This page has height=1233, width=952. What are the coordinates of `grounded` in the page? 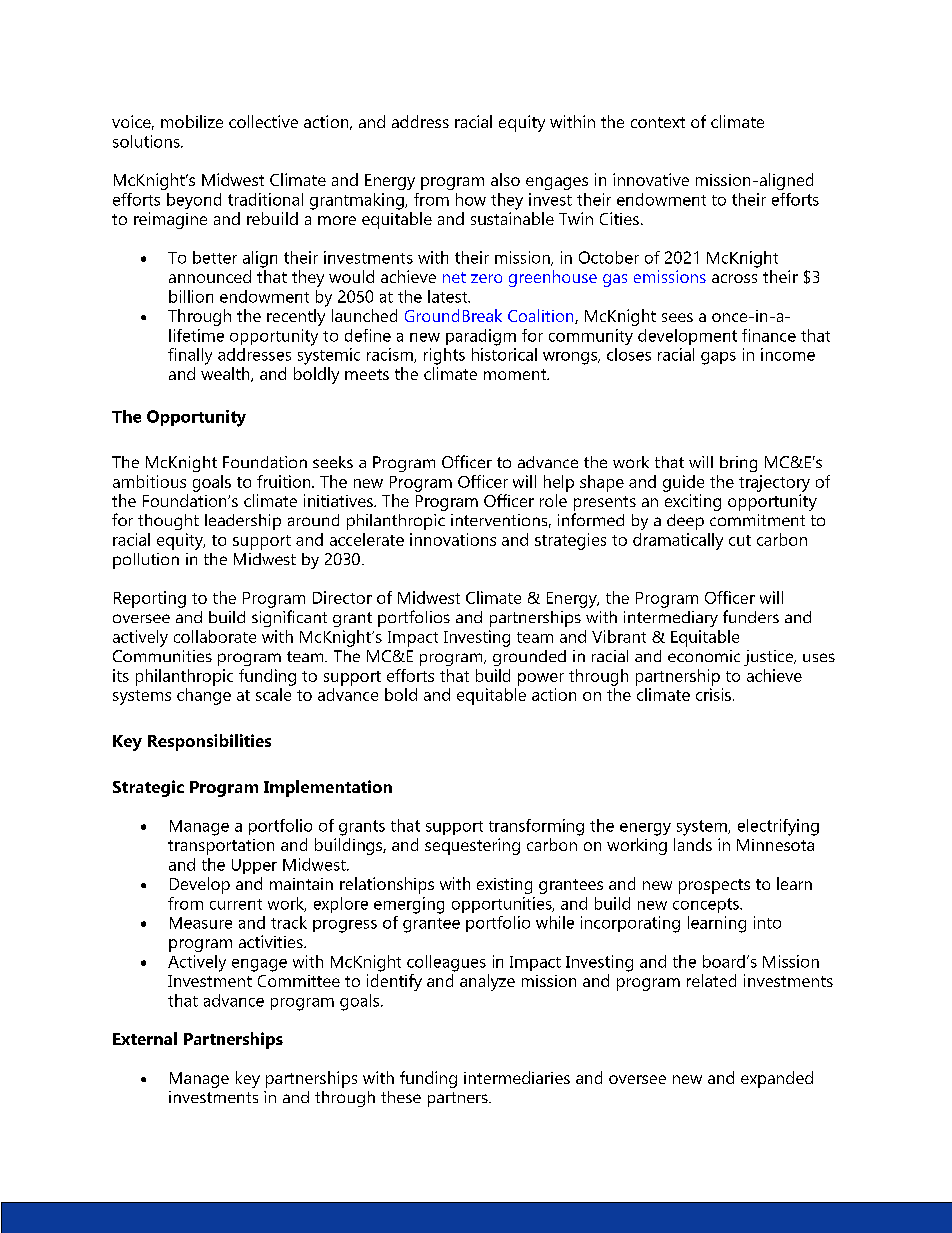 It's located at (529, 658).
